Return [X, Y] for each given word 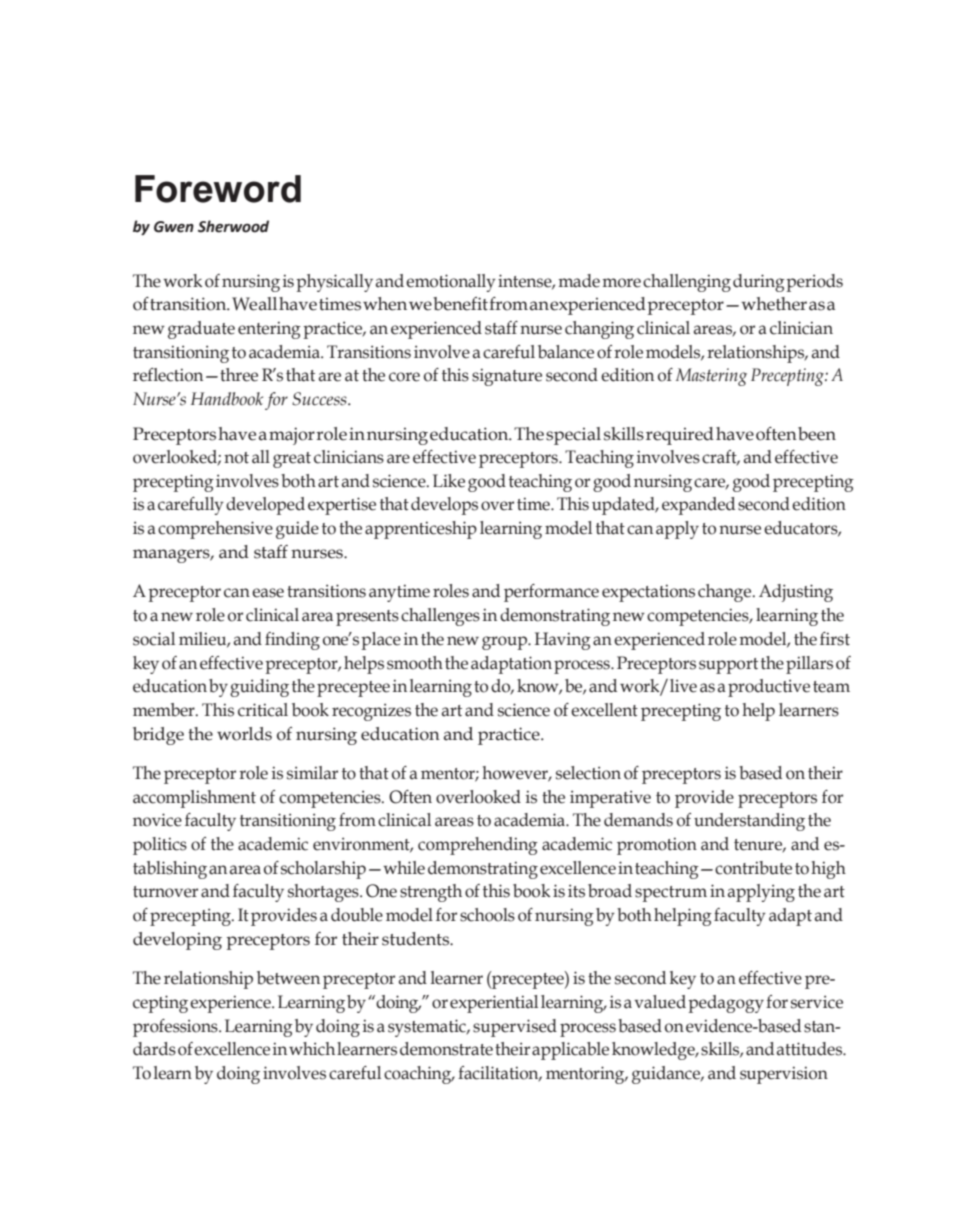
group [505, 643]
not [236, 458]
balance [566, 352]
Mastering [711, 377]
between [288, 978]
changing [599, 330]
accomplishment [194, 799]
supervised [515, 1028]
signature [507, 377]
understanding [749, 822]
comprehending [478, 846]
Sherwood [233, 226]
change [726, 593]
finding [292, 641]
